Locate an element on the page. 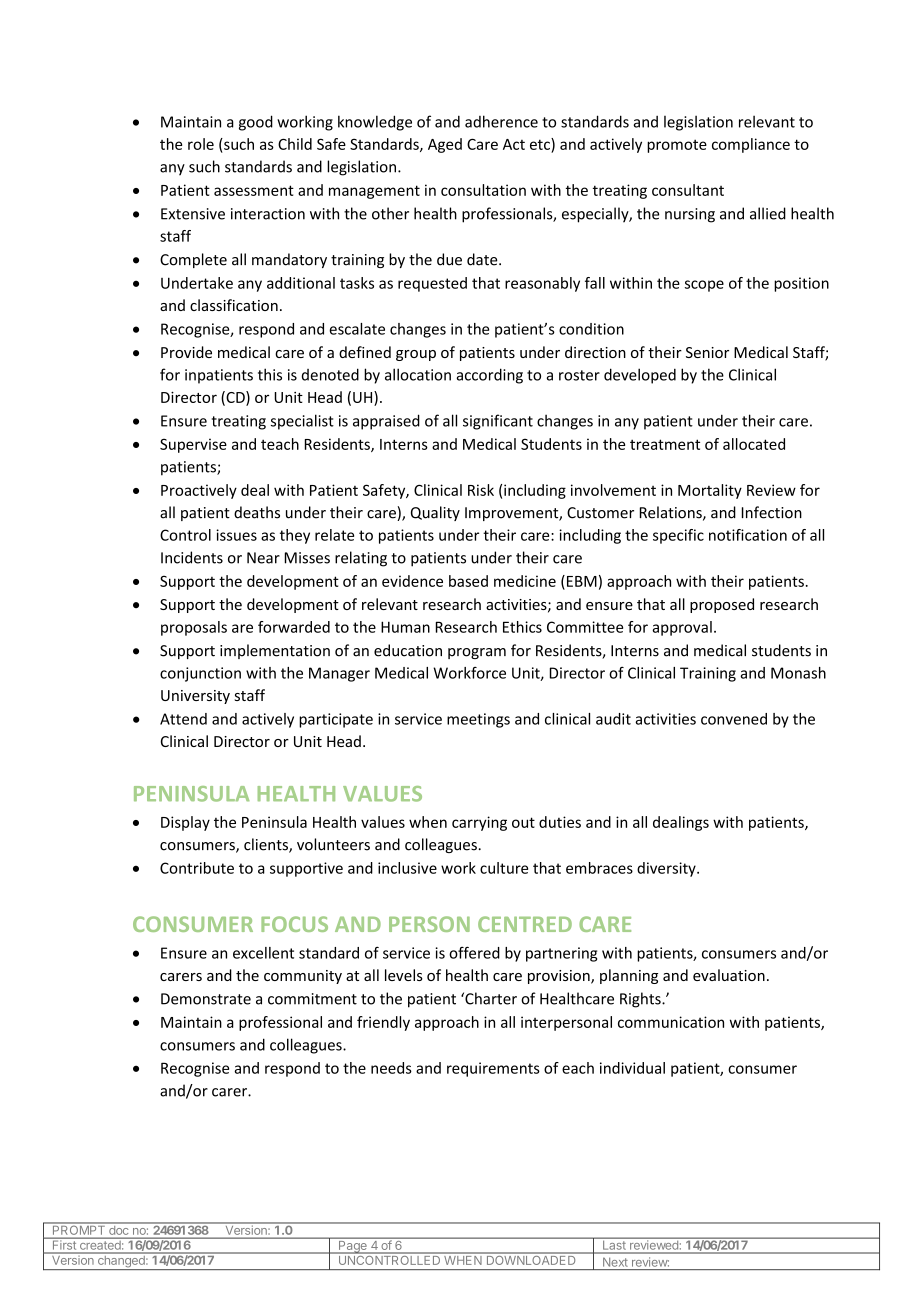  Senior is located at coordinates (707, 352).
